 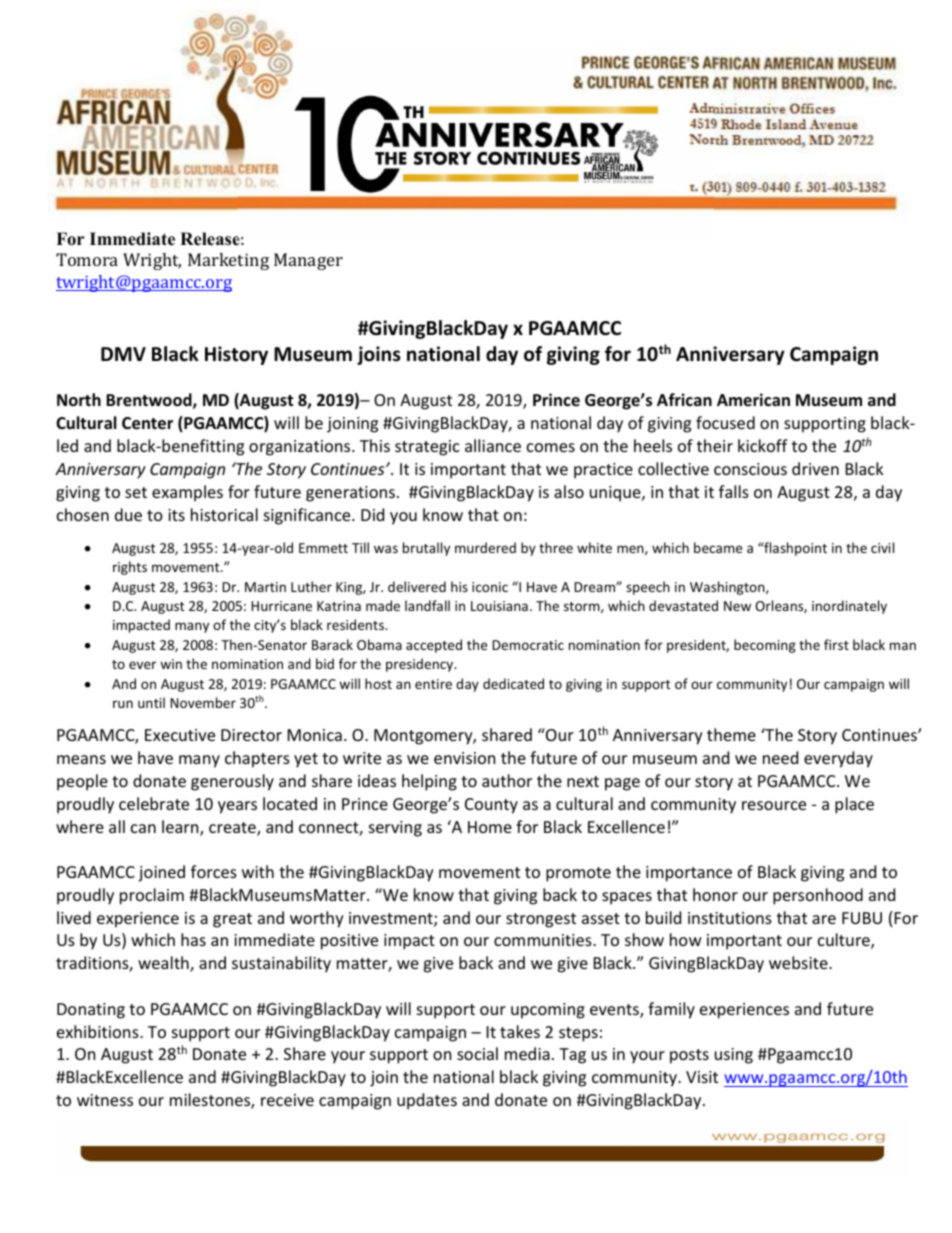 What do you see at coordinates (491, 806) in the screenshot?
I see `County` at bounding box center [491, 806].
